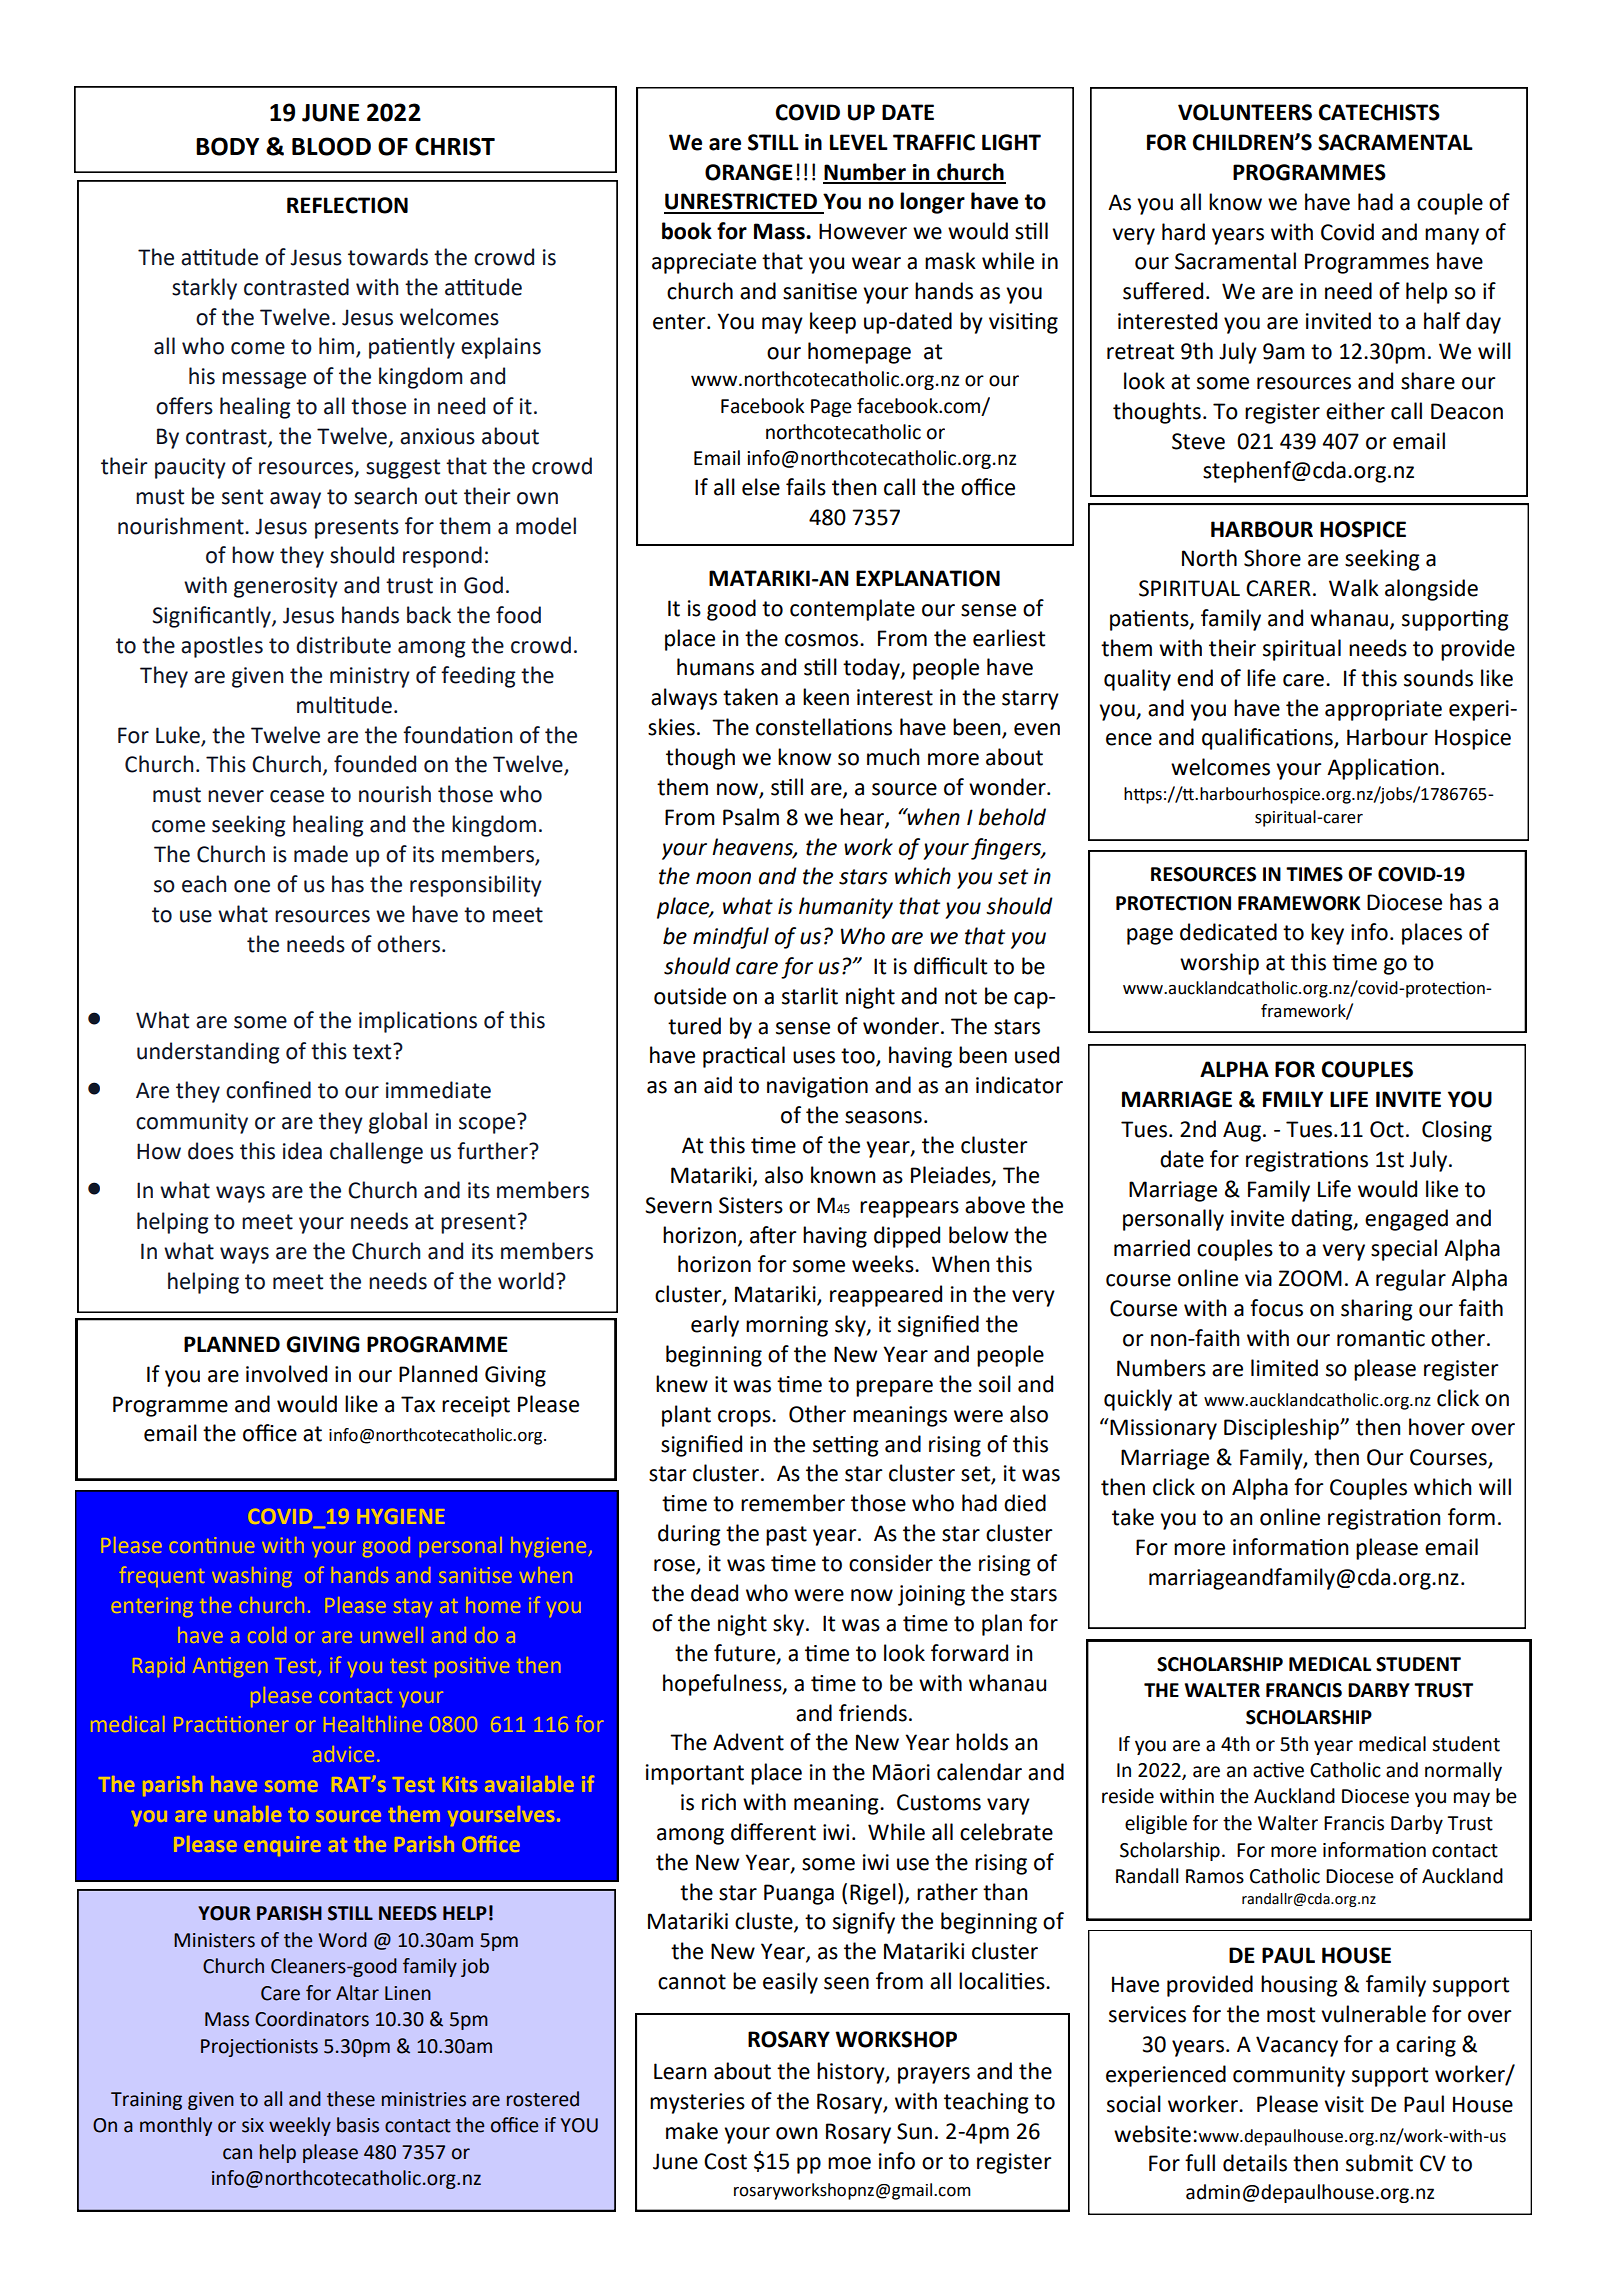  Describe the element at coordinates (1278, 1770) in the screenshot. I see `active` at that location.
